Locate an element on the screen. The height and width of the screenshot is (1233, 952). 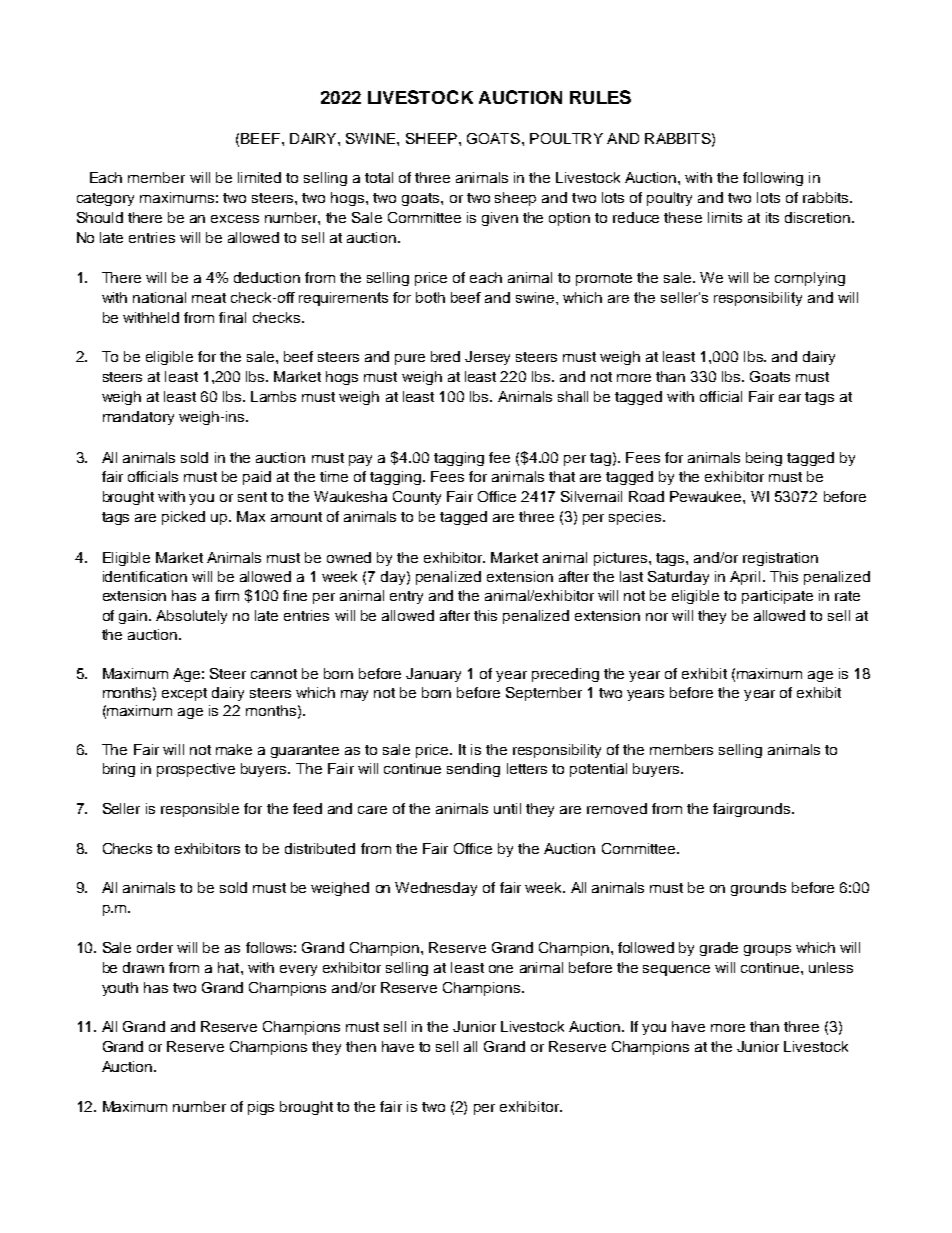
total is located at coordinates (379, 177).
